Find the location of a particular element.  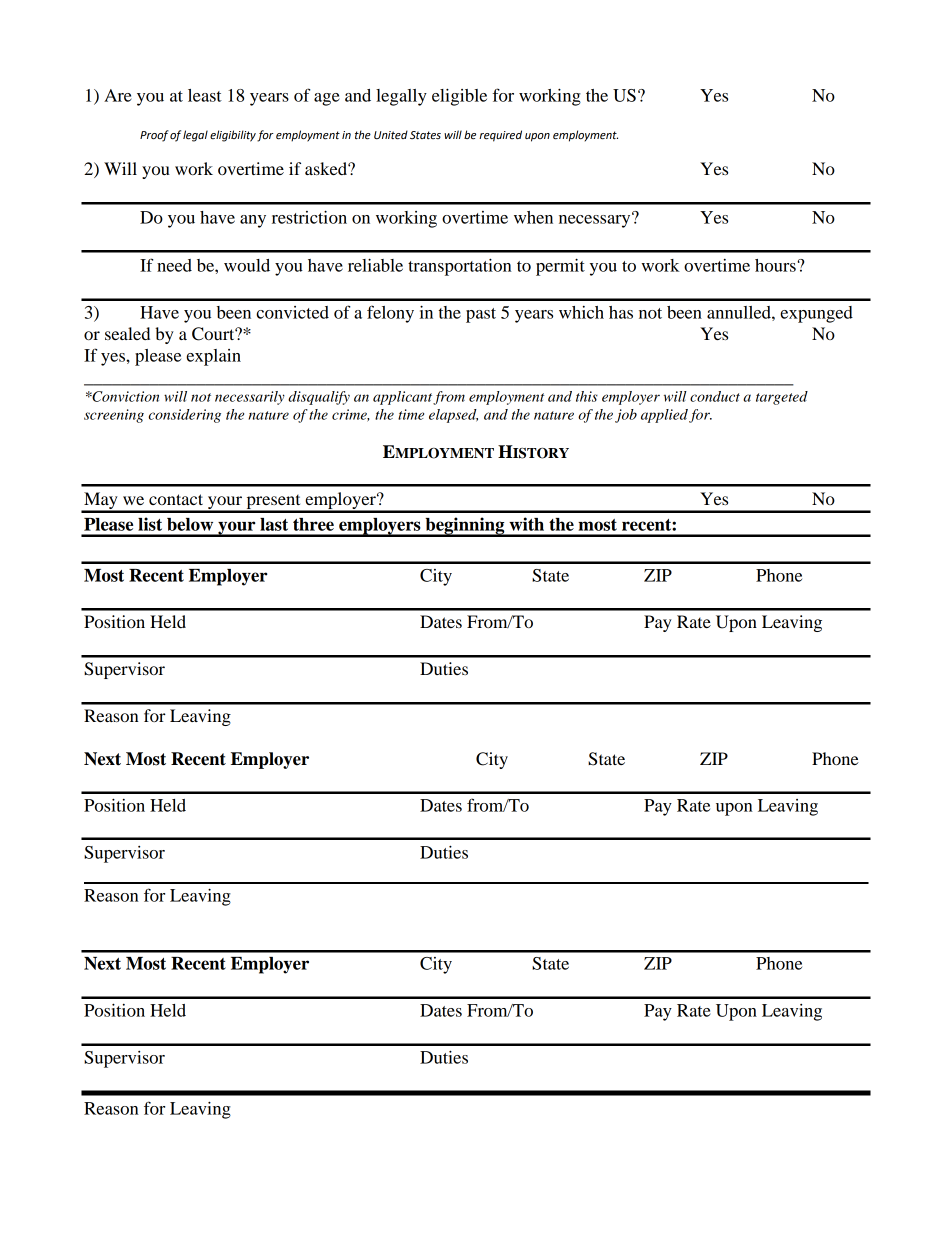

conduct is located at coordinates (715, 396).
